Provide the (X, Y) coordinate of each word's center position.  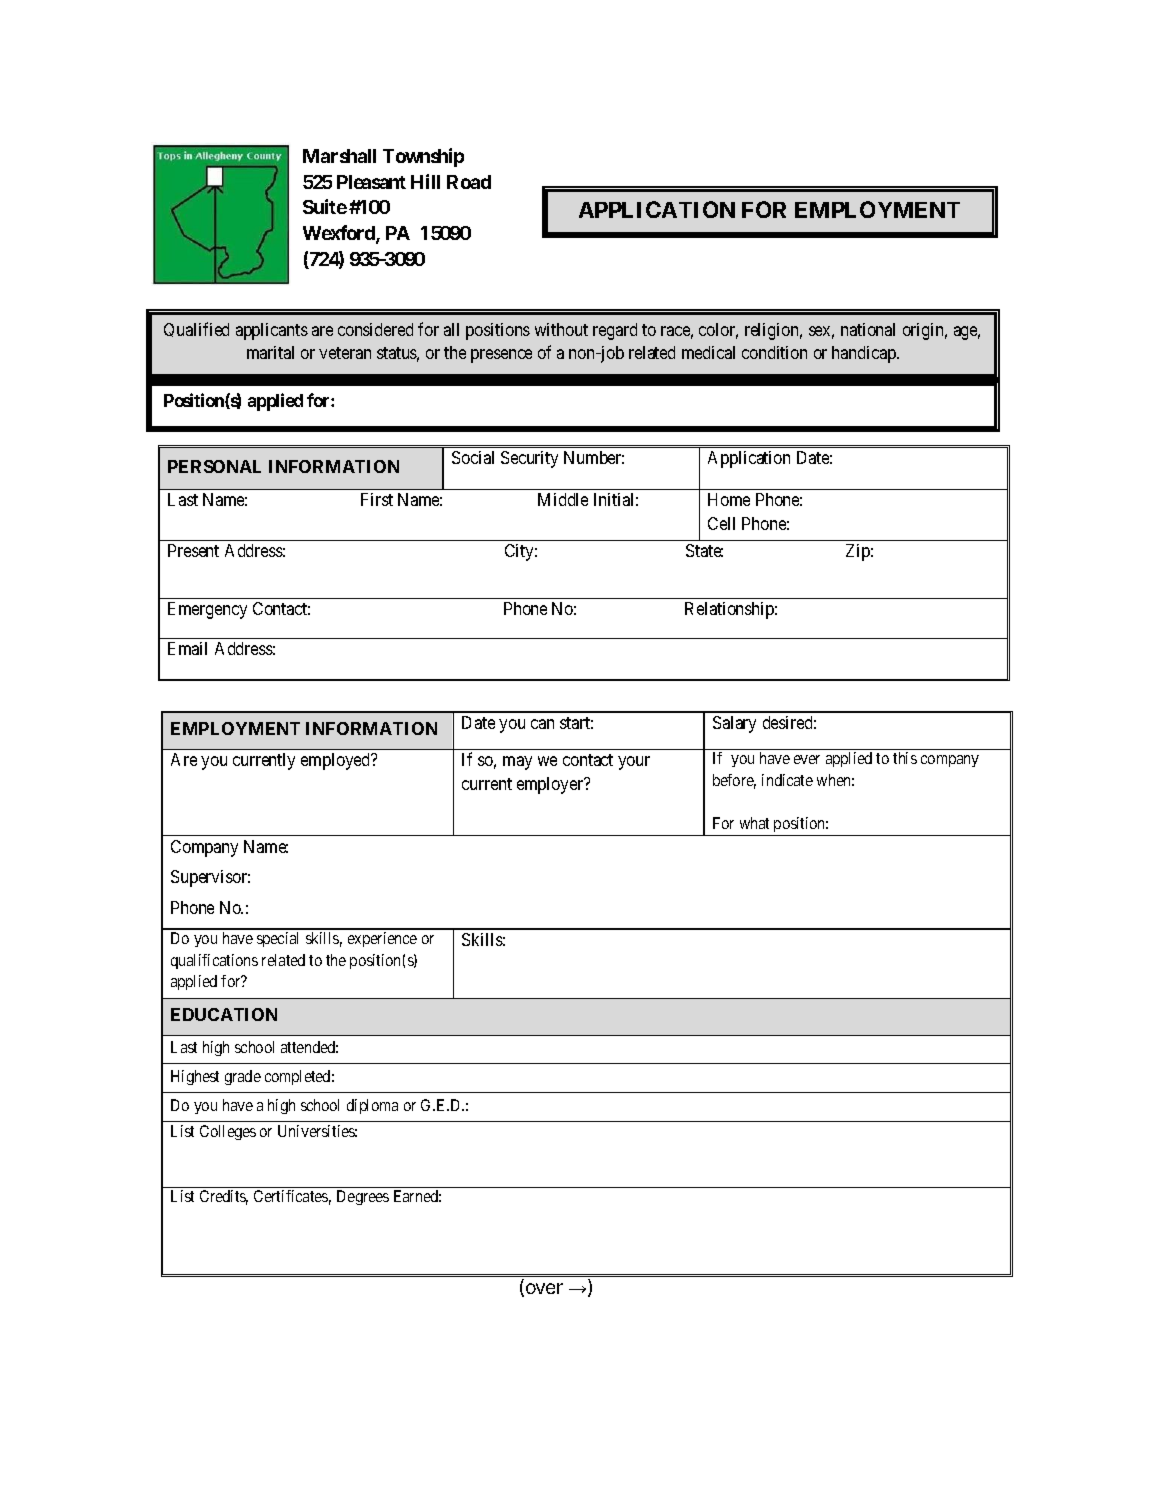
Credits (224, 1197)
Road (469, 182)
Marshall (339, 156)
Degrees (363, 1197)
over (543, 1290)
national (868, 329)
